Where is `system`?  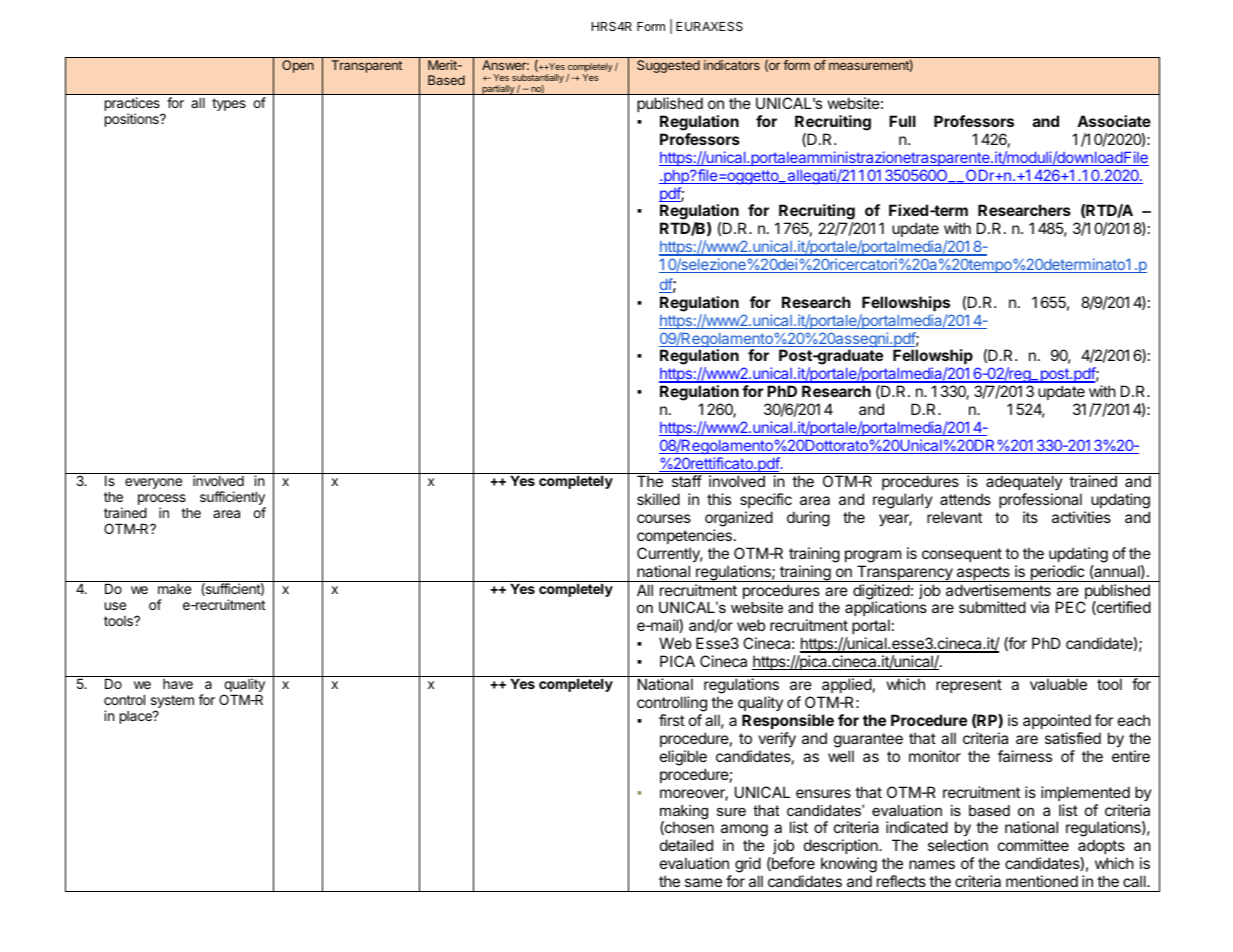 system is located at coordinates (172, 703).
